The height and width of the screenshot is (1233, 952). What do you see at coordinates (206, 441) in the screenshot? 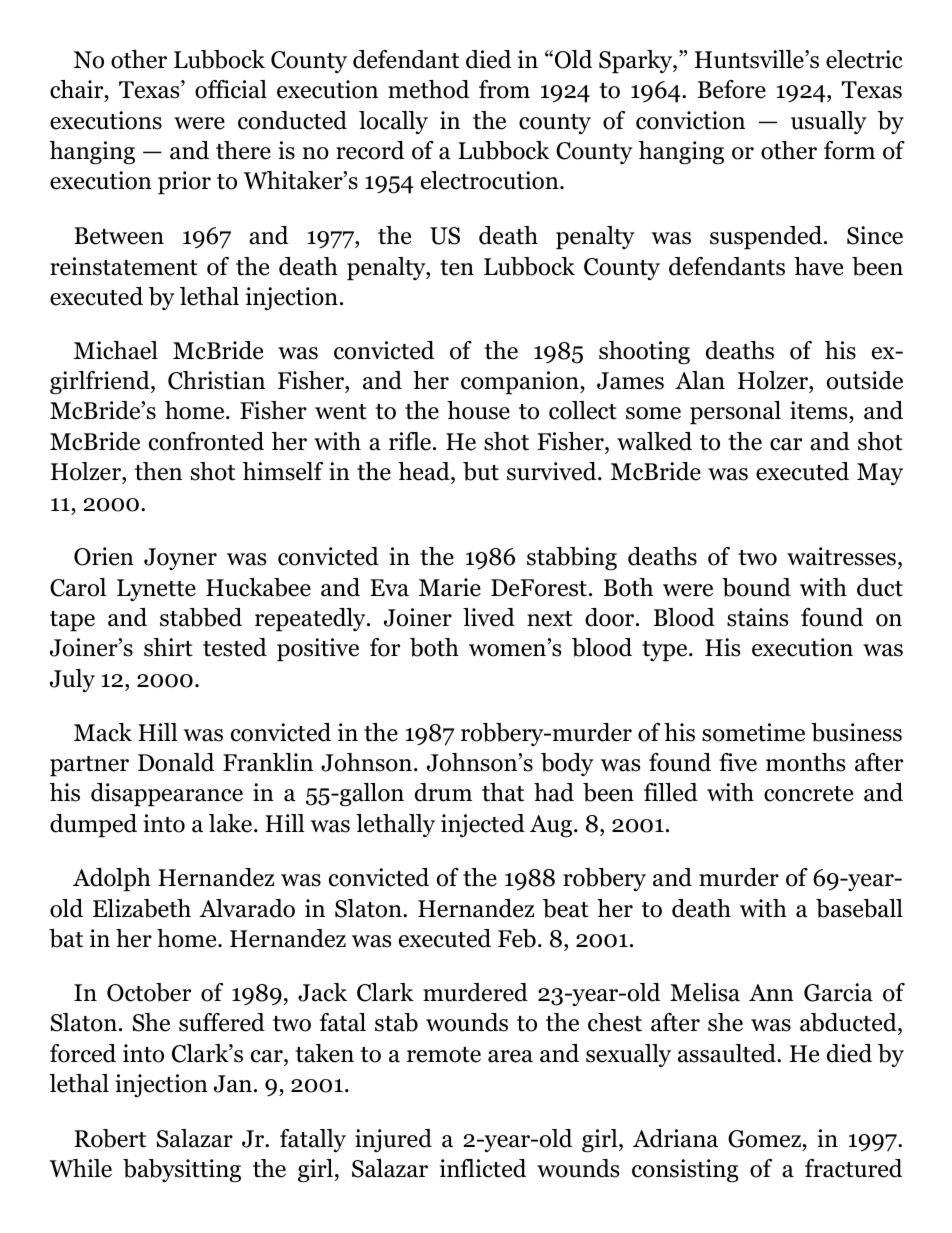
I see `confronted` at bounding box center [206, 441].
